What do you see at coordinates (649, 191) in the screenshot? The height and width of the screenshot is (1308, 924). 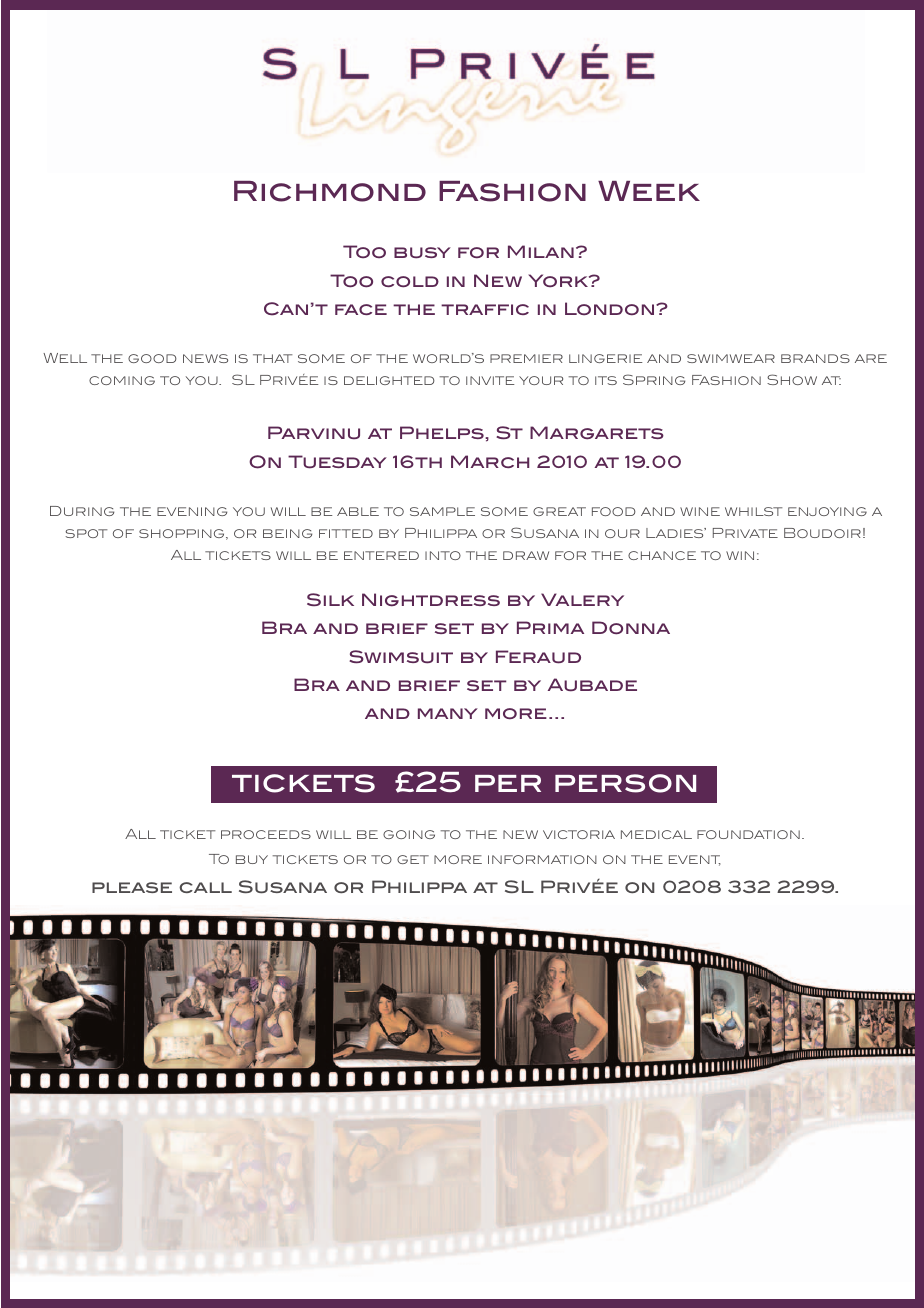 I see `Week` at bounding box center [649, 191].
